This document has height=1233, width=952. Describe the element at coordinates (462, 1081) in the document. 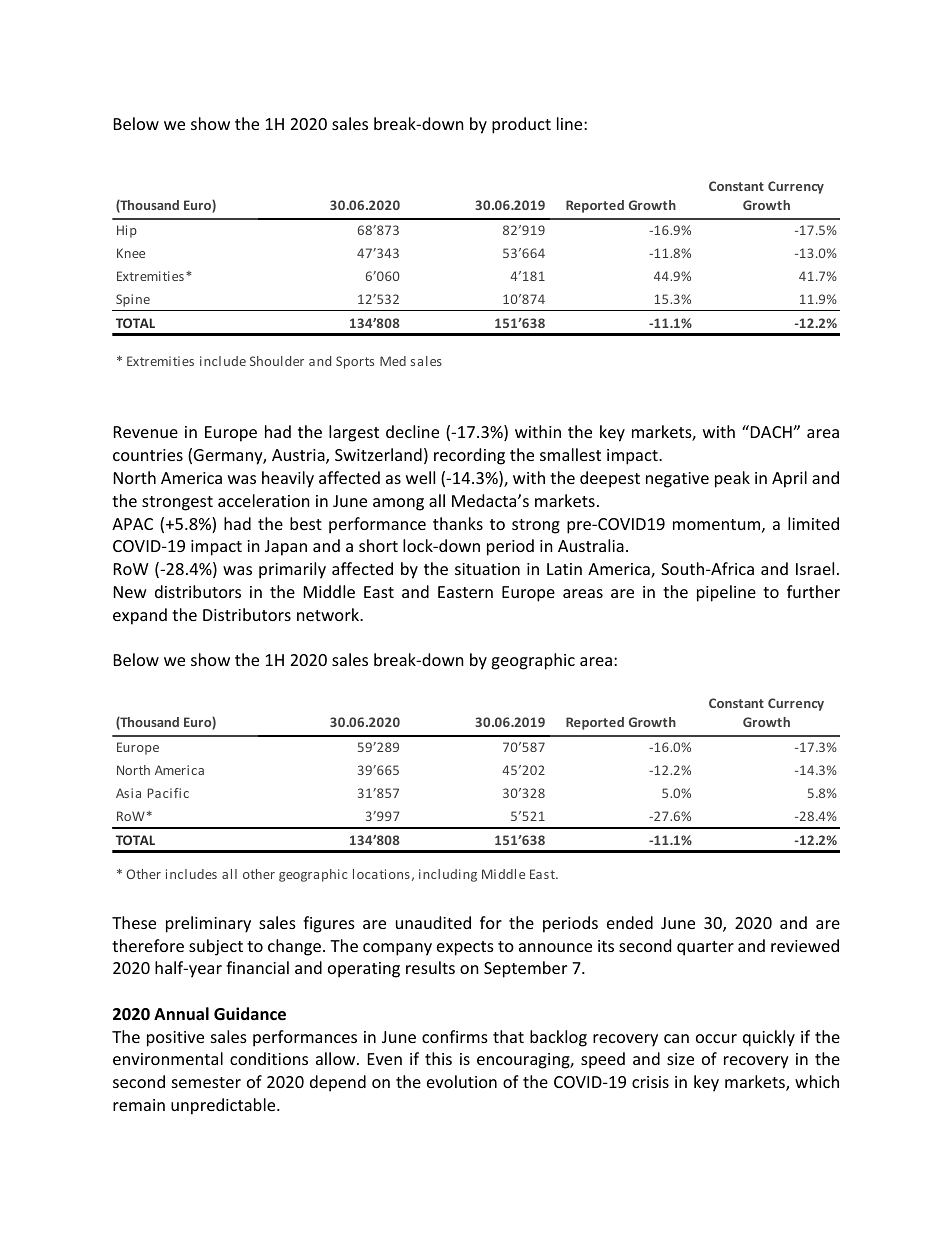

I see `evolution` at that location.
